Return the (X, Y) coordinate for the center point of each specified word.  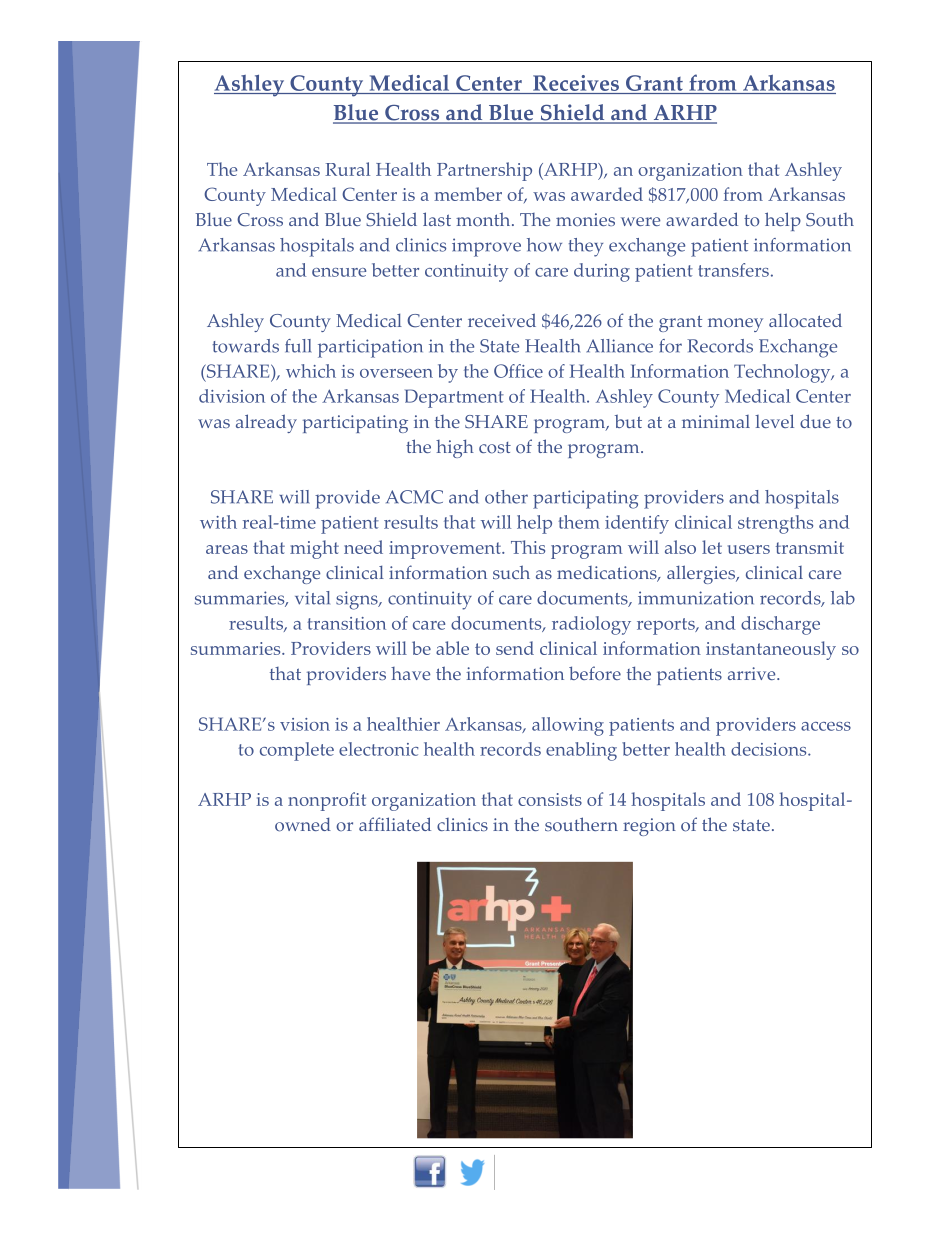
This (528, 547)
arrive (753, 673)
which (311, 371)
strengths (775, 524)
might (314, 549)
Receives (576, 84)
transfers (733, 270)
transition (346, 623)
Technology (783, 373)
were (640, 221)
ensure (339, 272)
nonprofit (327, 801)
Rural (347, 169)
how (544, 245)
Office (518, 371)
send (515, 648)
